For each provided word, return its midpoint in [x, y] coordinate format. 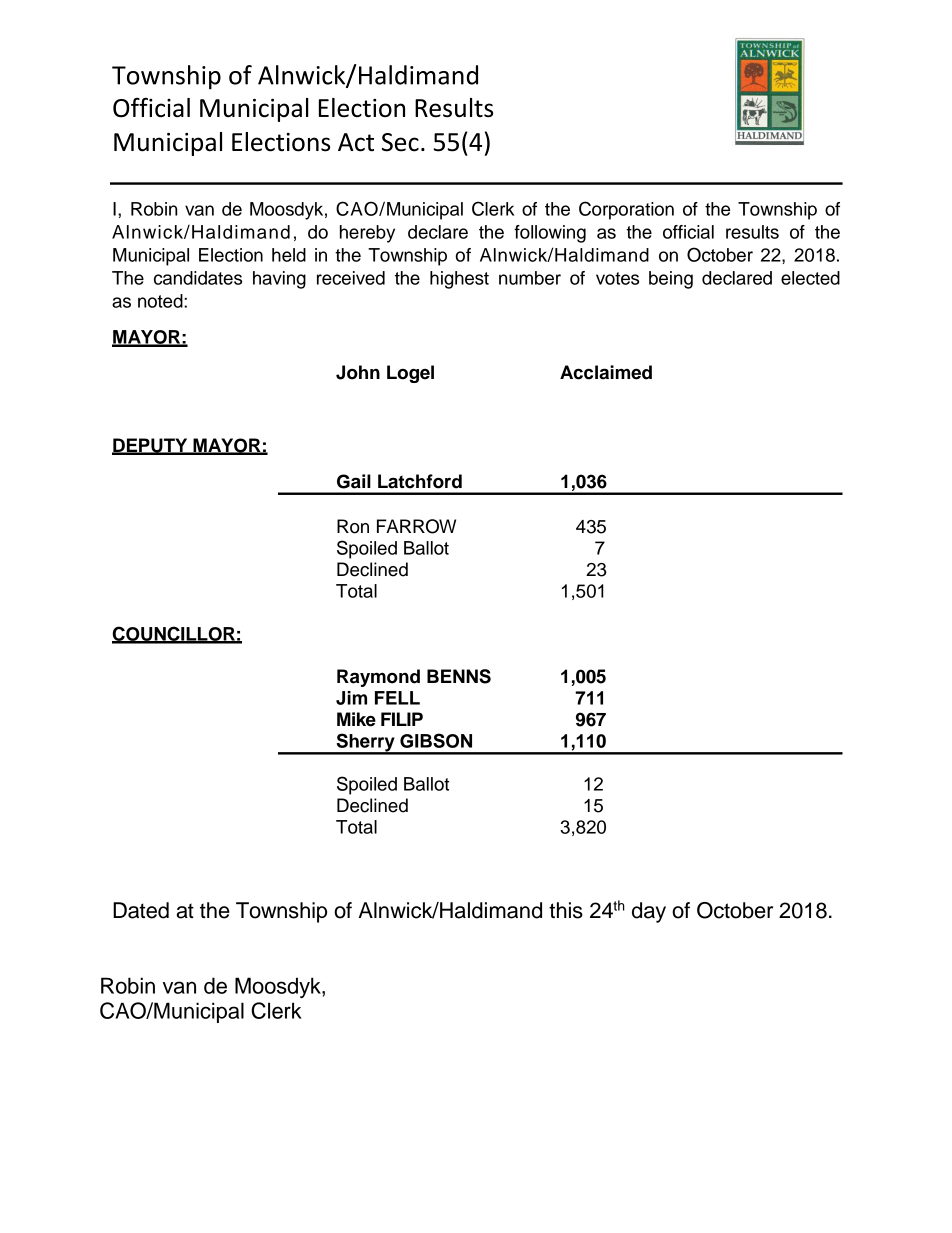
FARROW [416, 526]
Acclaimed [606, 372]
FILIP [402, 719]
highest [459, 280]
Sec [400, 142]
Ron [353, 526]
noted [161, 301]
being [671, 280]
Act [356, 142]
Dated [141, 910]
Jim [351, 698]
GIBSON [436, 740]
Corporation [626, 210]
